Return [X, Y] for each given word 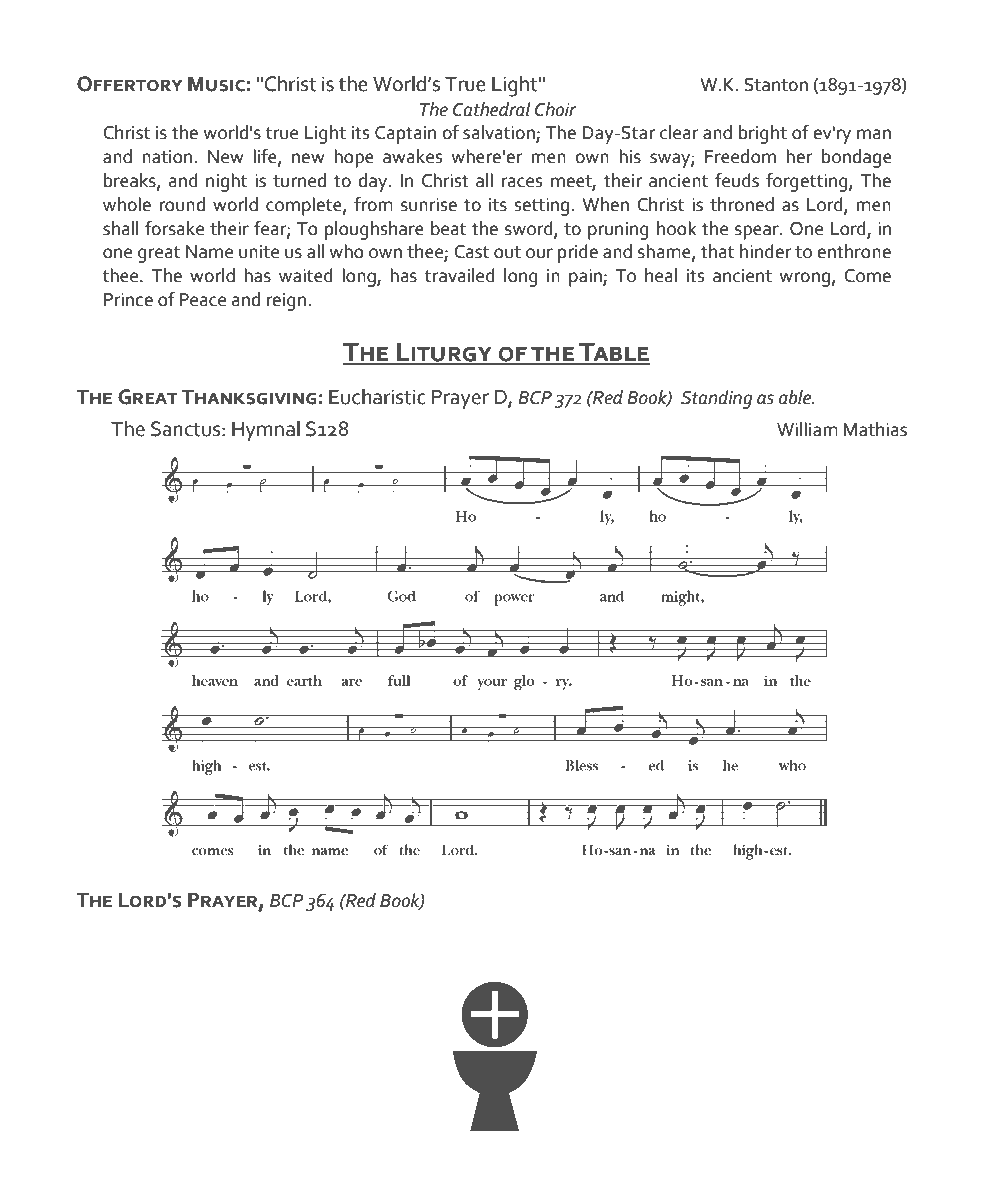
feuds [737, 180]
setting [543, 207]
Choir [555, 109]
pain [586, 278]
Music [216, 84]
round [182, 204]
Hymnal [266, 430]
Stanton [776, 85]
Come [867, 276]
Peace [202, 300]
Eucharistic [377, 396]
